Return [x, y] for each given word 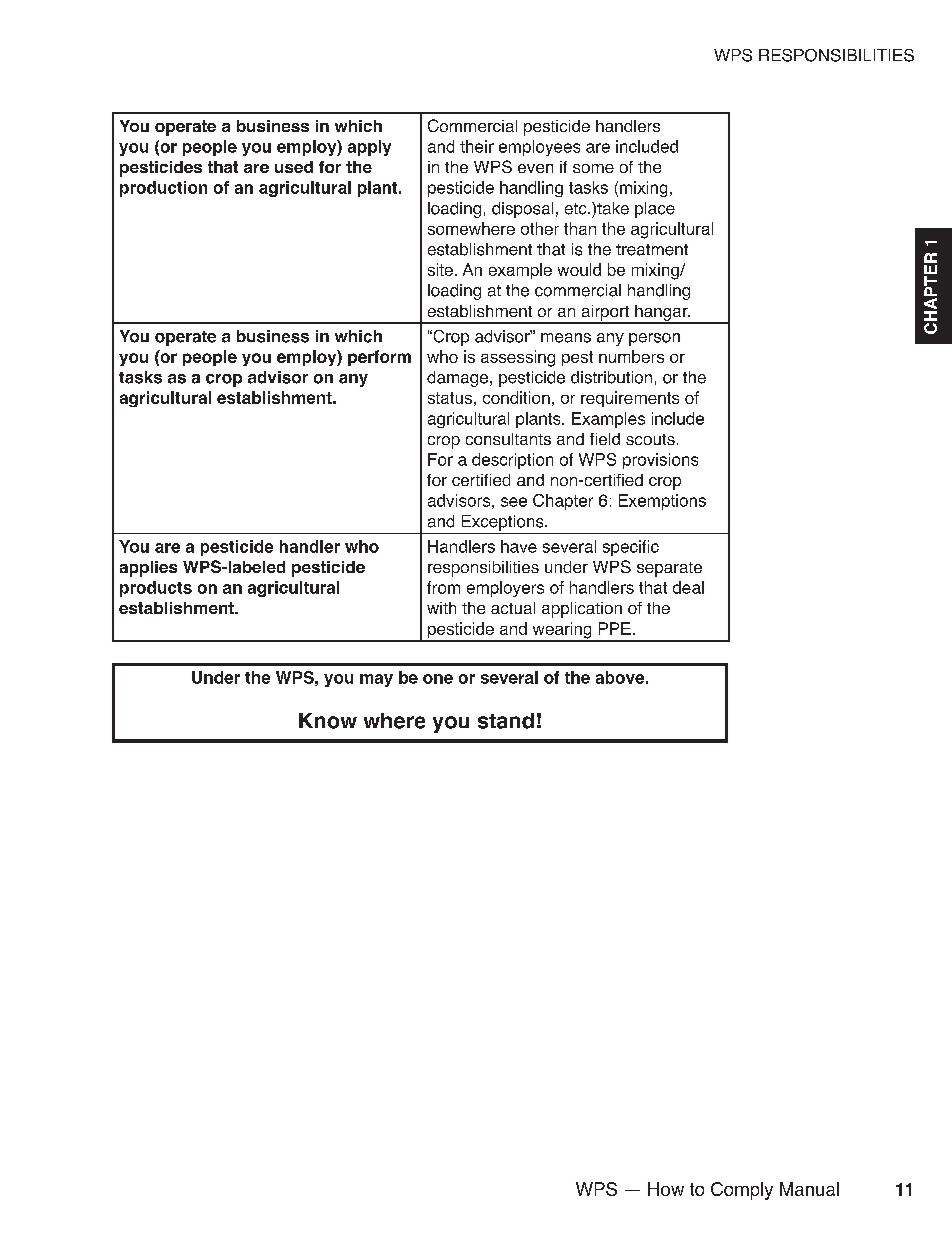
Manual [809, 1189]
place [655, 210]
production [163, 189]
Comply [742, 1191]
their [477, 146]
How [666, 1189]
